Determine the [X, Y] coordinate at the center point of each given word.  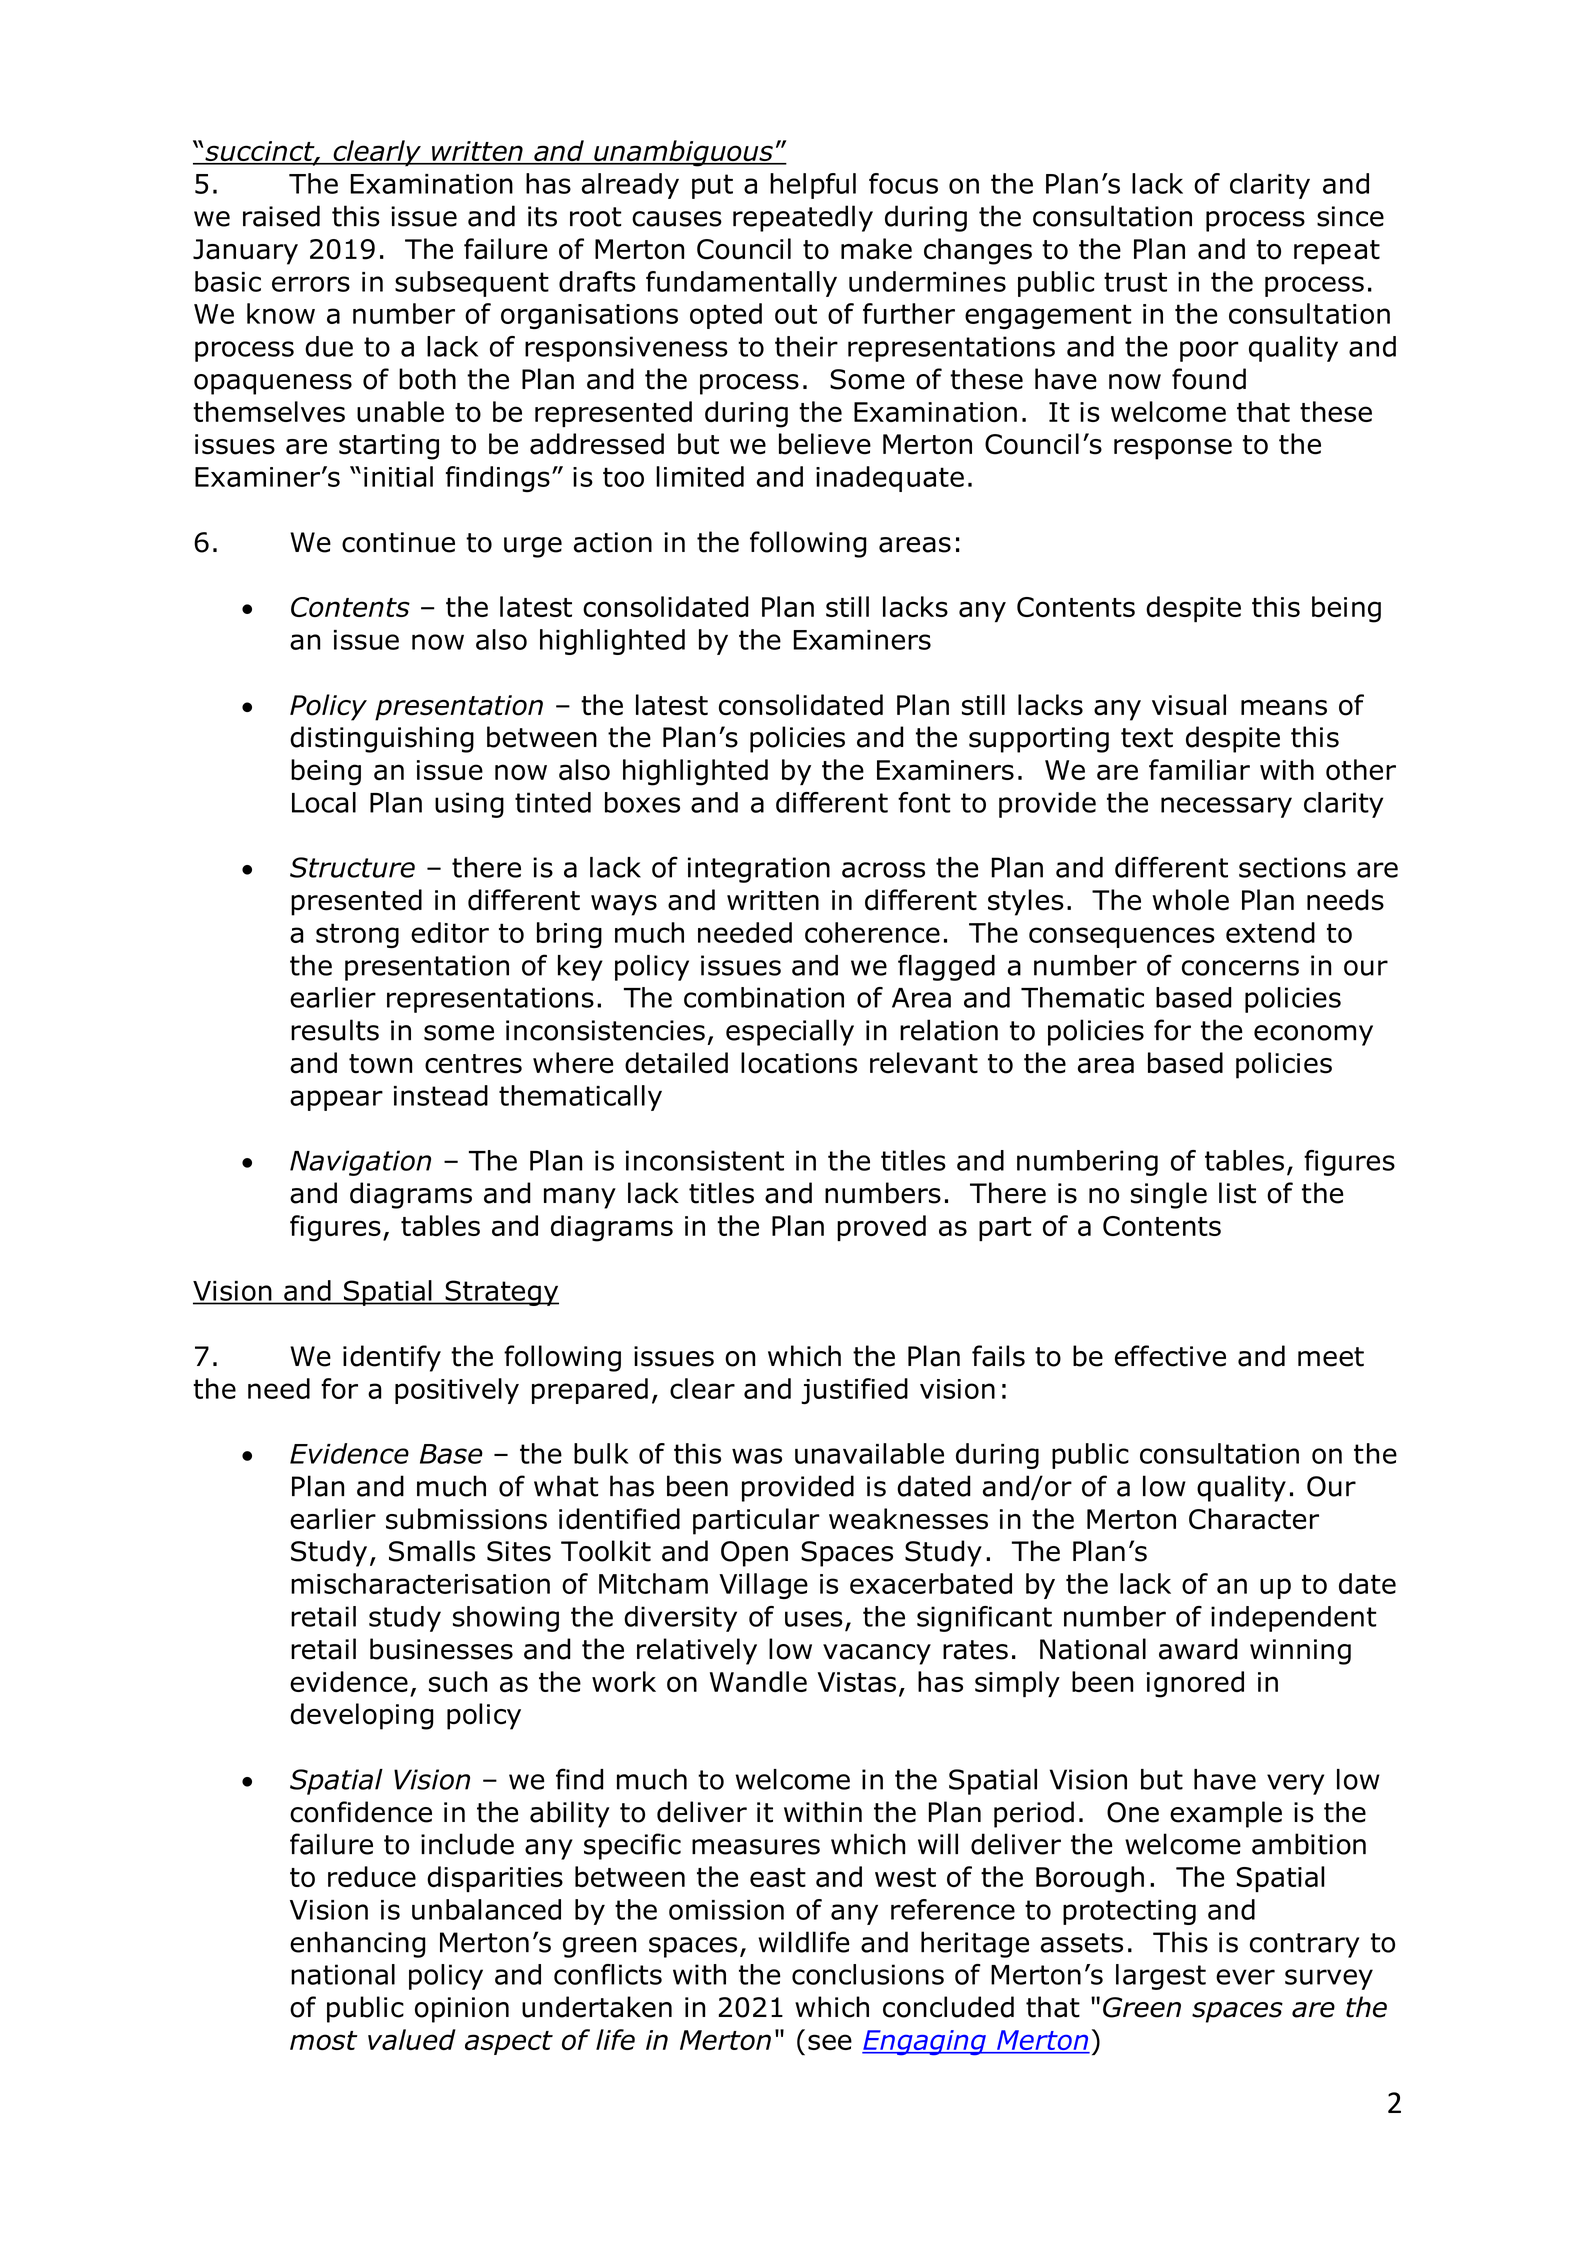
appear [336, 1100]
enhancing [358, 1944]
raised [281, 216]
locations [799, 1063]
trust [1135, 282]
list [1237, 1193]
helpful [813, 186]
